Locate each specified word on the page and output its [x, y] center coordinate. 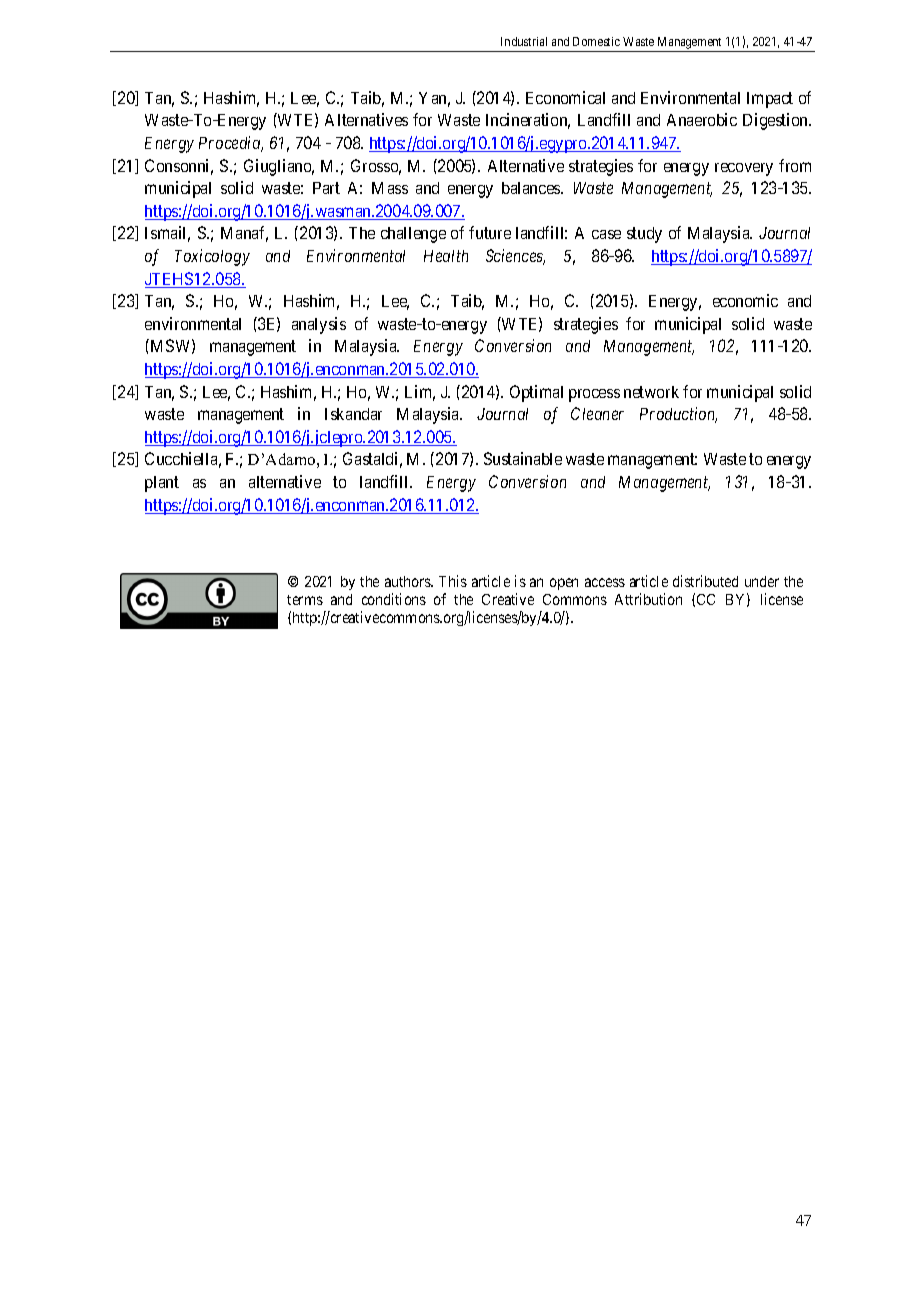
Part [326, 188]
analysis [319, 325]
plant [162, 484]
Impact [770, 100]
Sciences [515, 257]
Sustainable [523, 458]
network [651, 392]
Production [678, 415]
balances [532, 188]
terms [305, 600]
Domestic [596, 41]
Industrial [524, 41]
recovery [744, 169]
